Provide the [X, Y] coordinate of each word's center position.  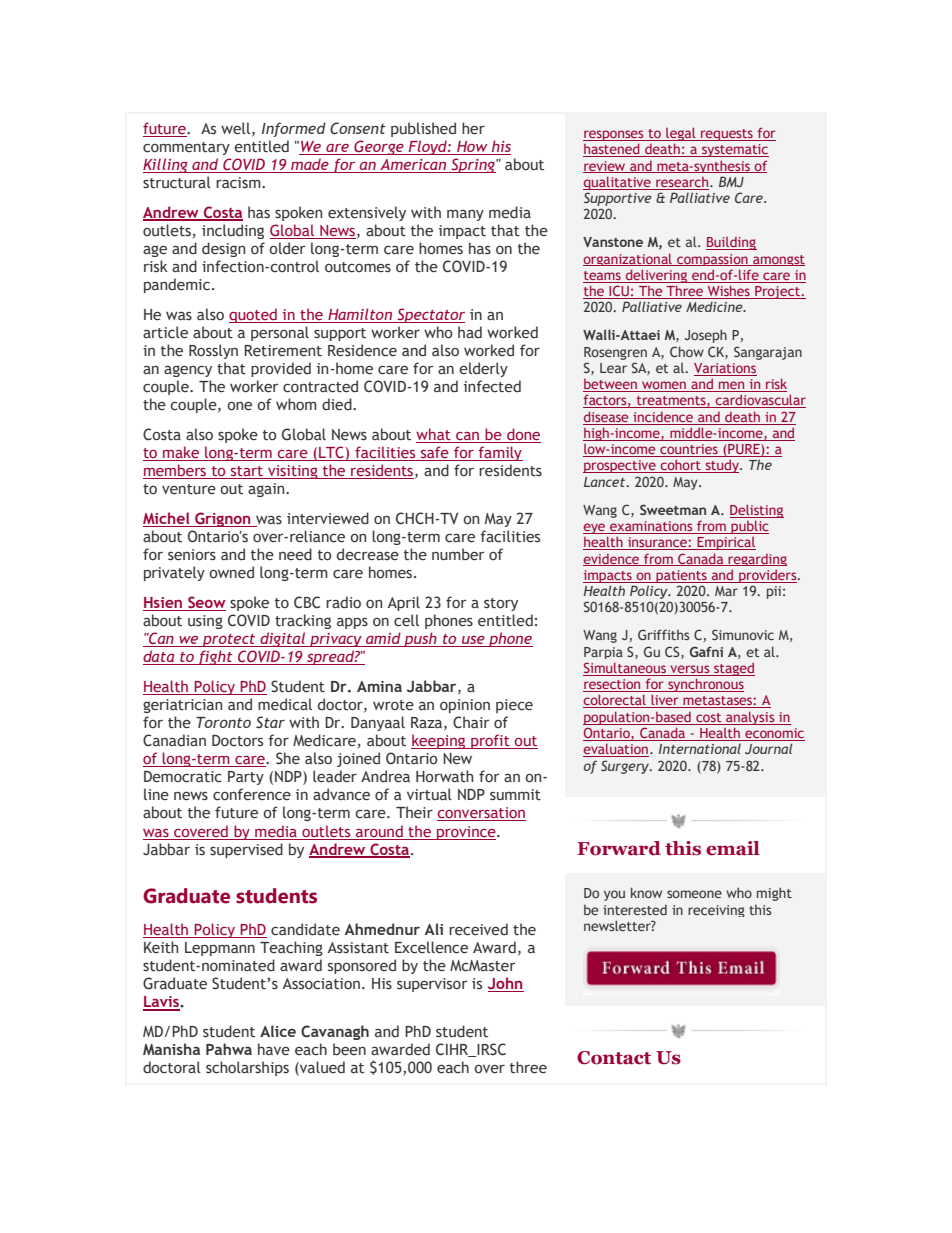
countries [689, 450]
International [700, 749]
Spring [473, 165]
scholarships [247, 1068]
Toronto [223, 722]
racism [239, 182]
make [181, 453]
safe [434, 453]
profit [490, 741]
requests [727, 135]
